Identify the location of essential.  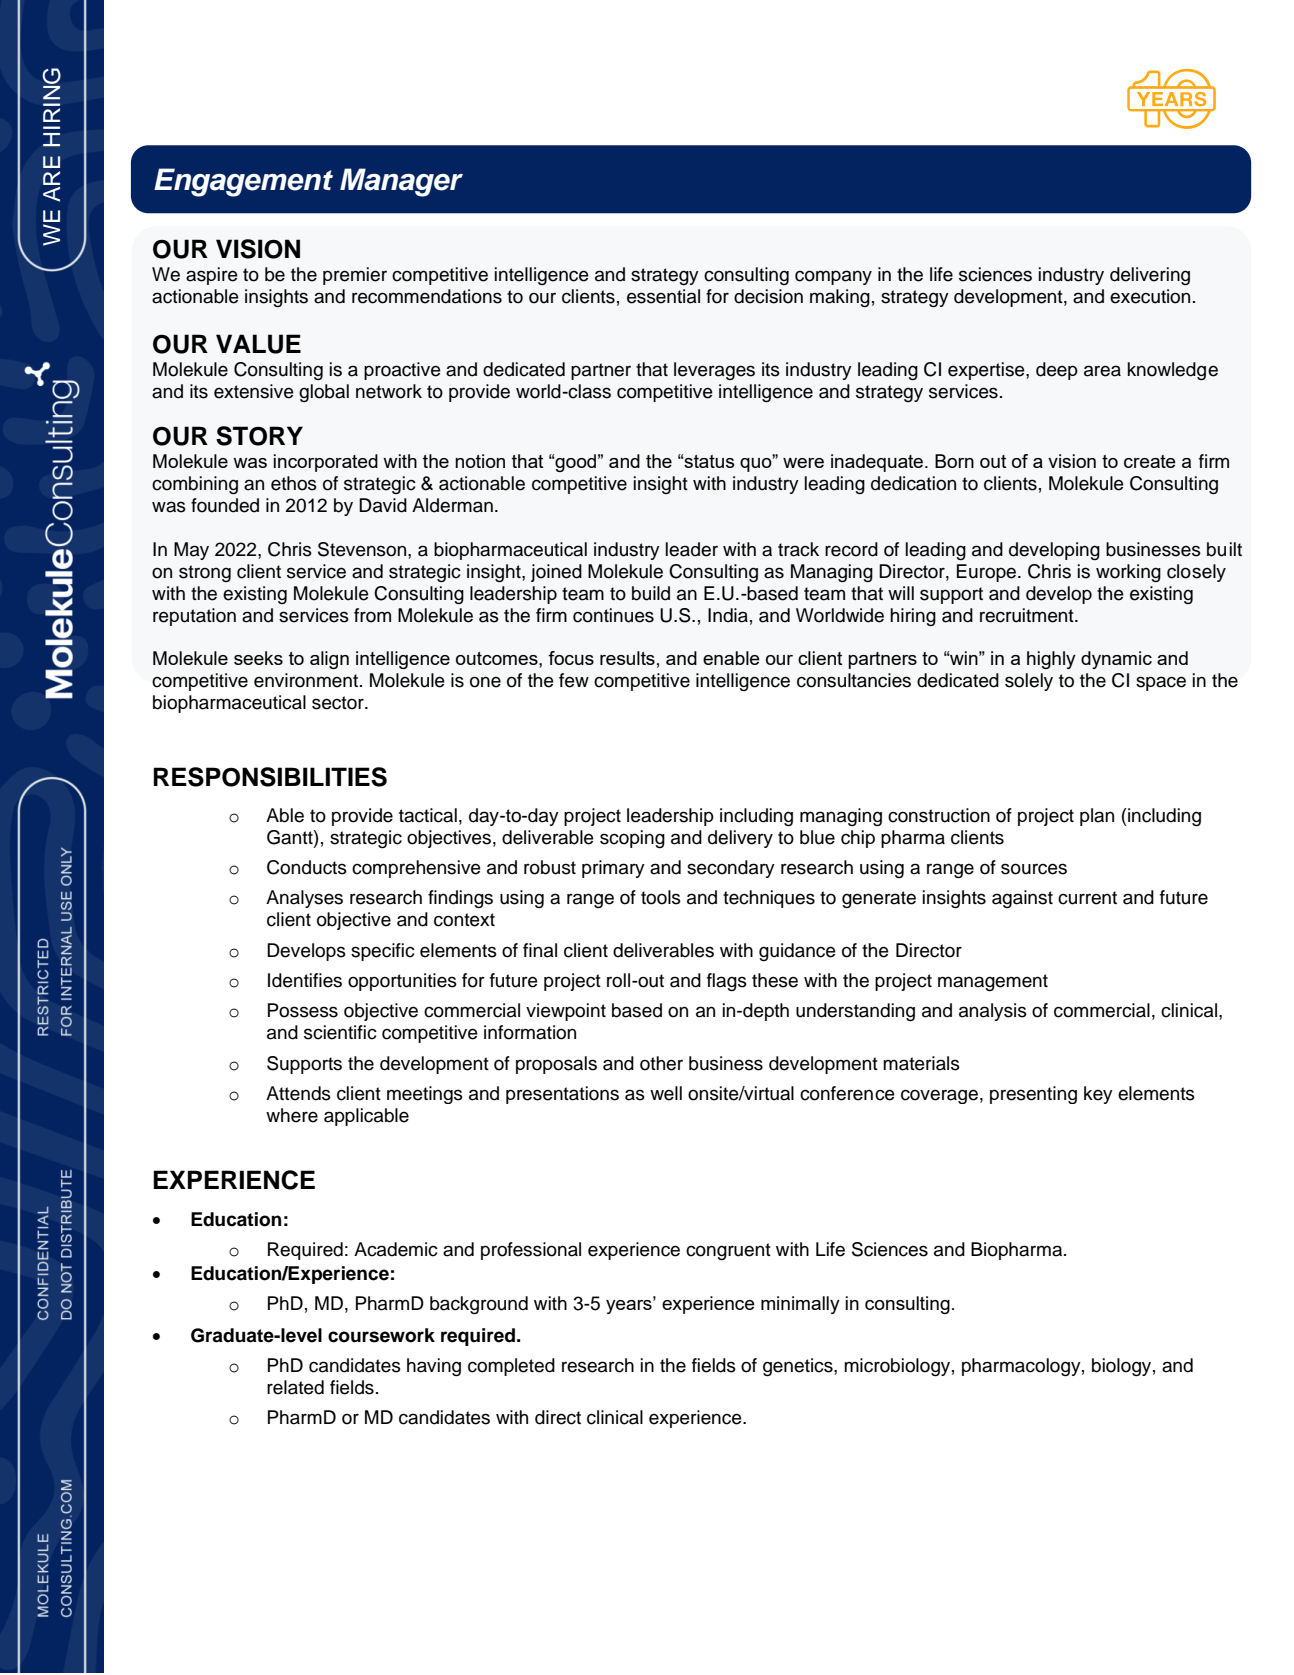
(663, 296).
